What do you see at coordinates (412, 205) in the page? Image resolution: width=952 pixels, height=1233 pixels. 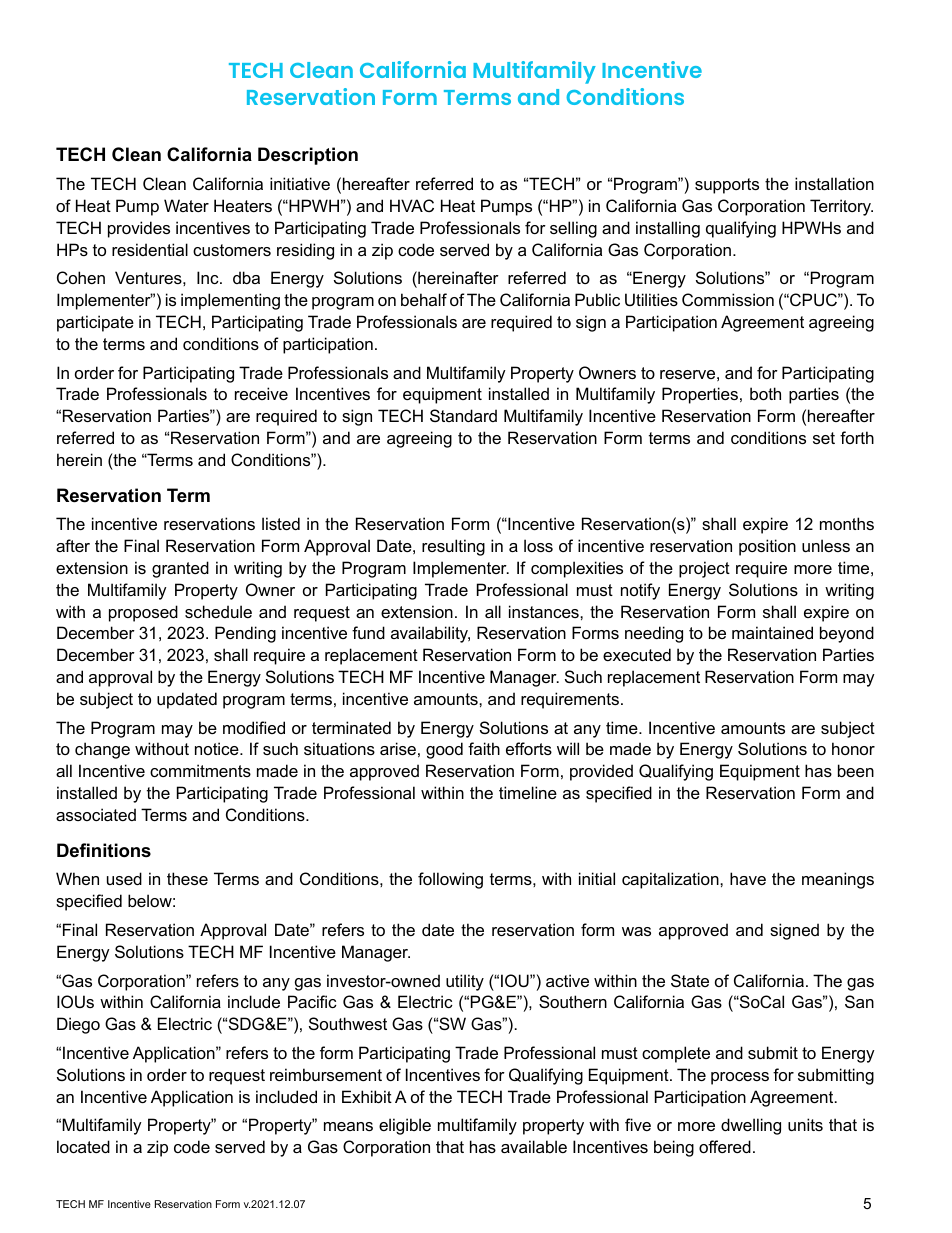 I see `HVAC` at bounding box center [412, 205].
